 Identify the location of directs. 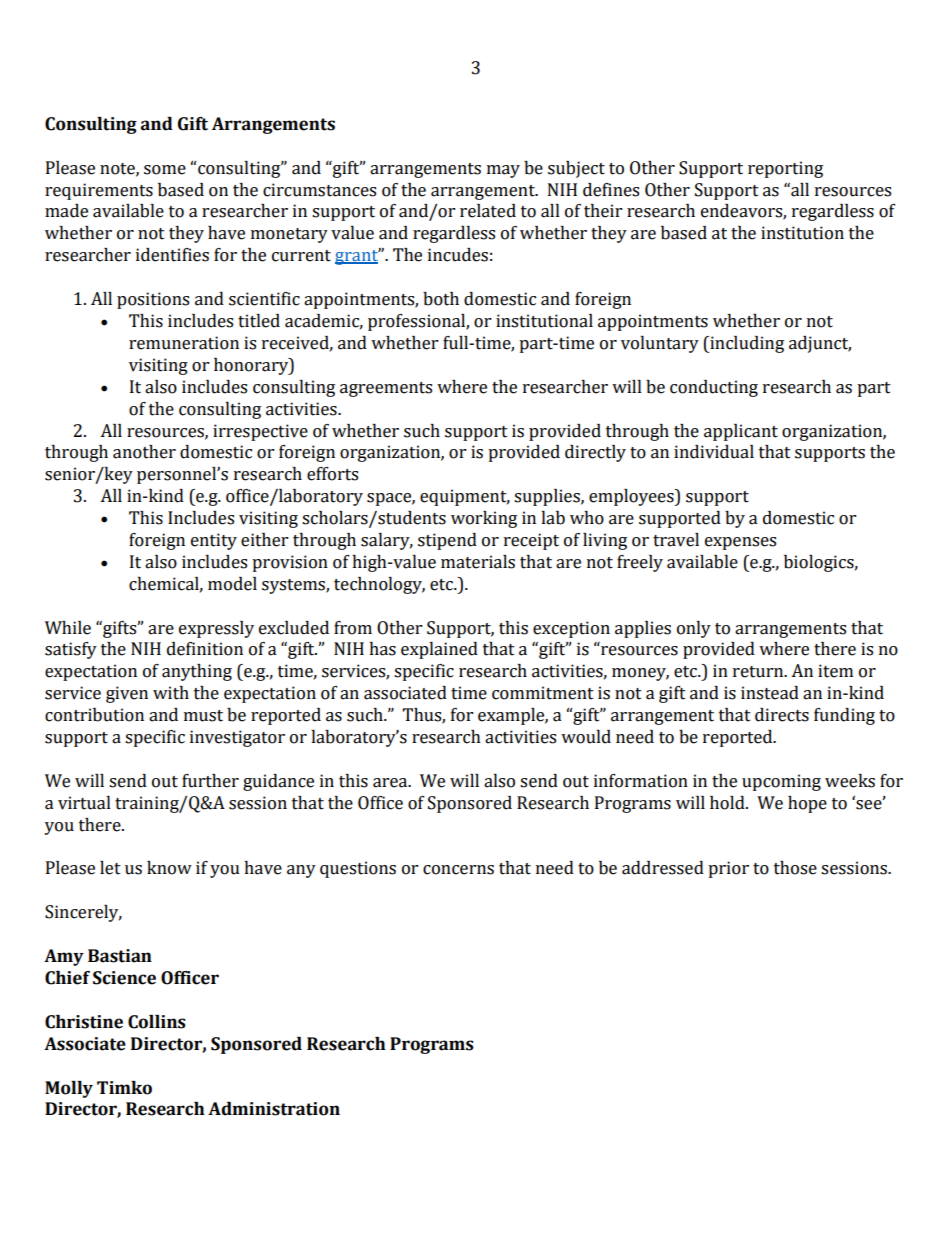
(782, 715).
